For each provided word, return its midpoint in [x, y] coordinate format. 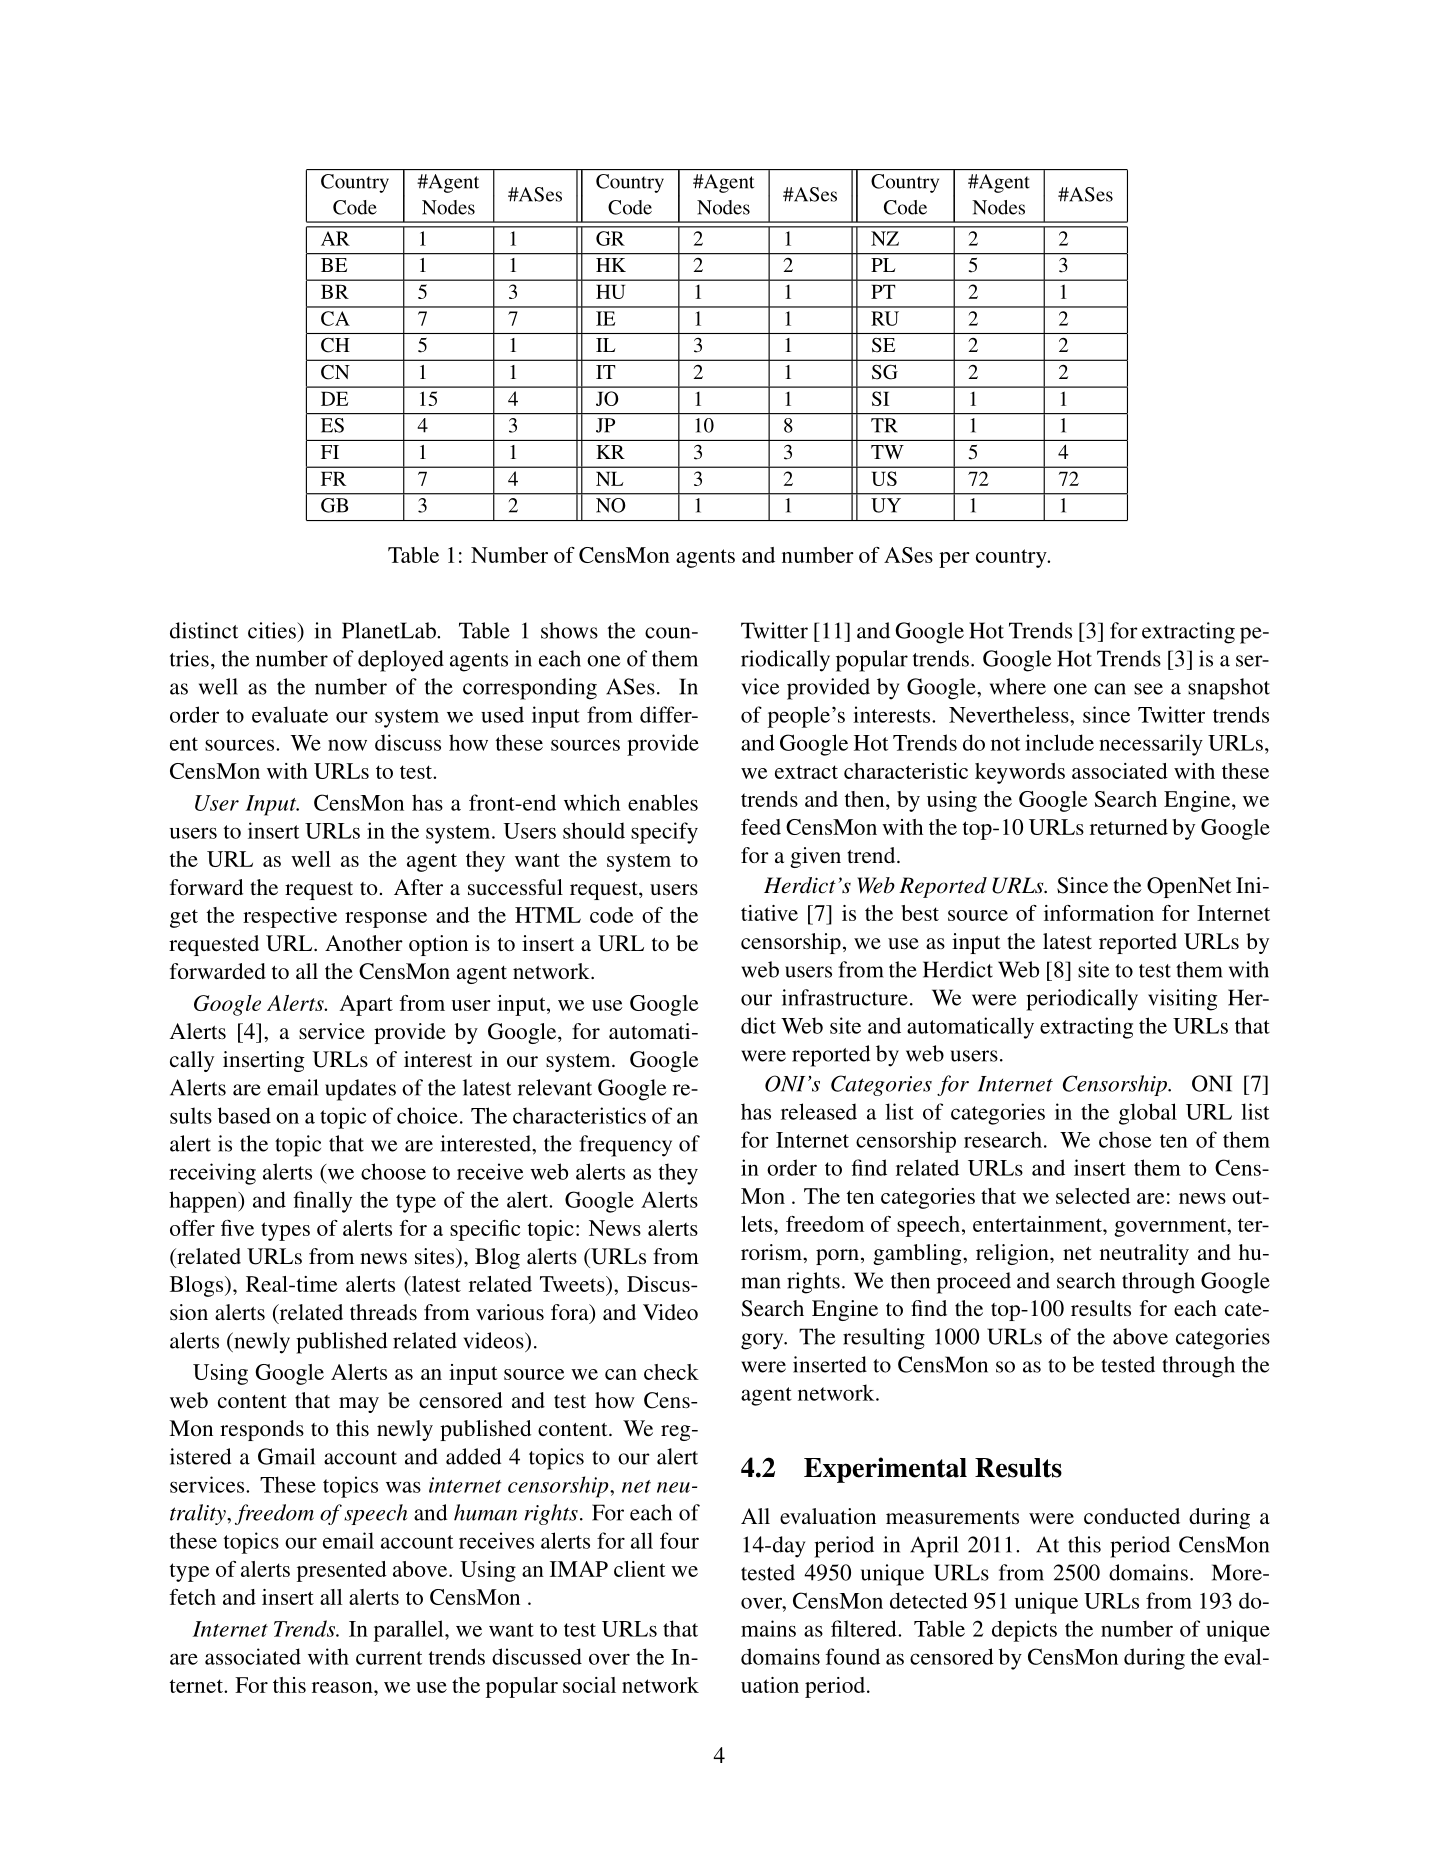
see [1148, 689]
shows [569, 630]
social [589, 1685]
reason [343, 1687]
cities [273, 630]
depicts [1024, 1631]
